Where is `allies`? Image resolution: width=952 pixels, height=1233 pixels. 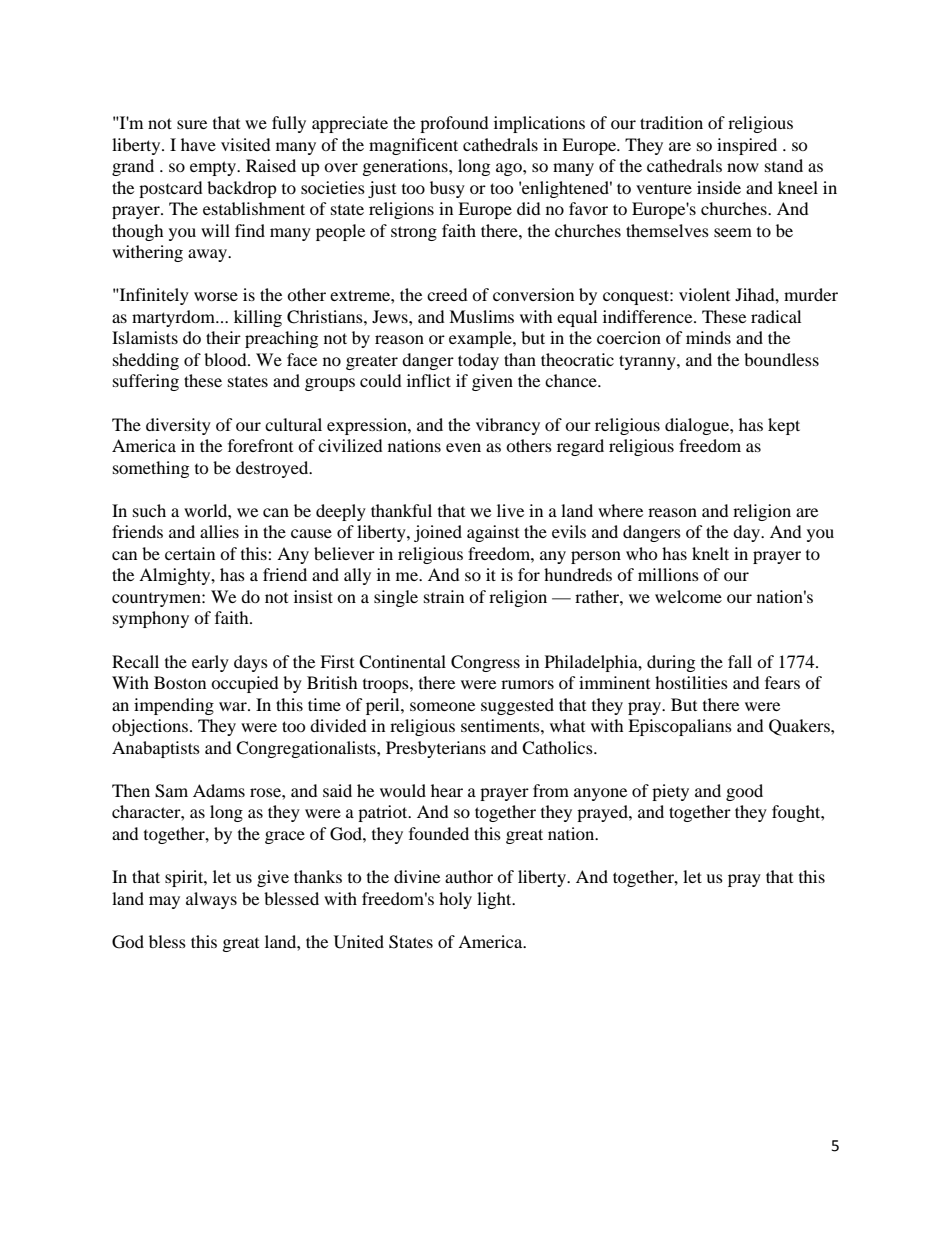 allies is located at coordinates (219, 531).
